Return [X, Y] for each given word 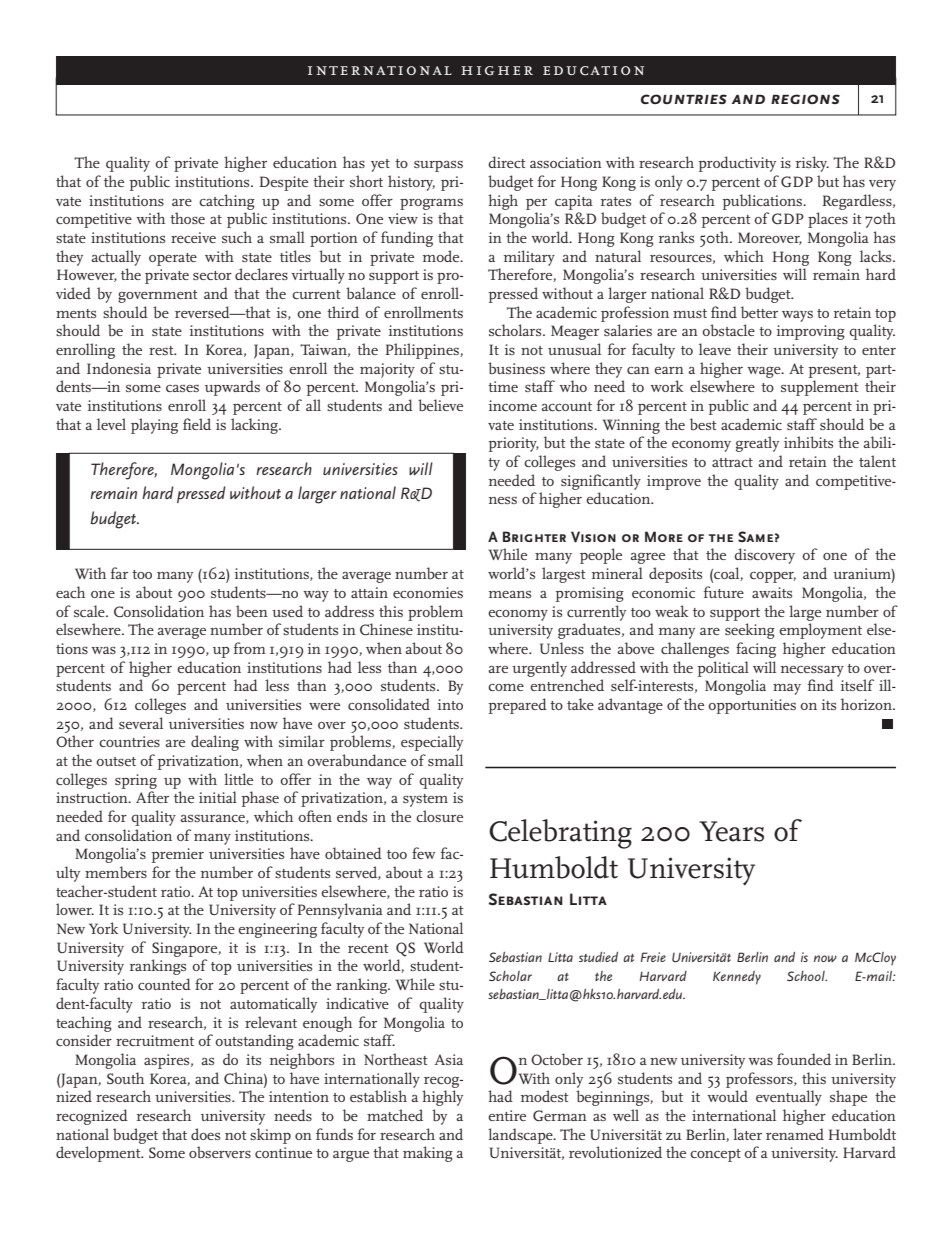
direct [507, 162]
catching [227, 202]
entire [507, 1115]
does [205, 1134]
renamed [795, 1134]
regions [805, 99]
